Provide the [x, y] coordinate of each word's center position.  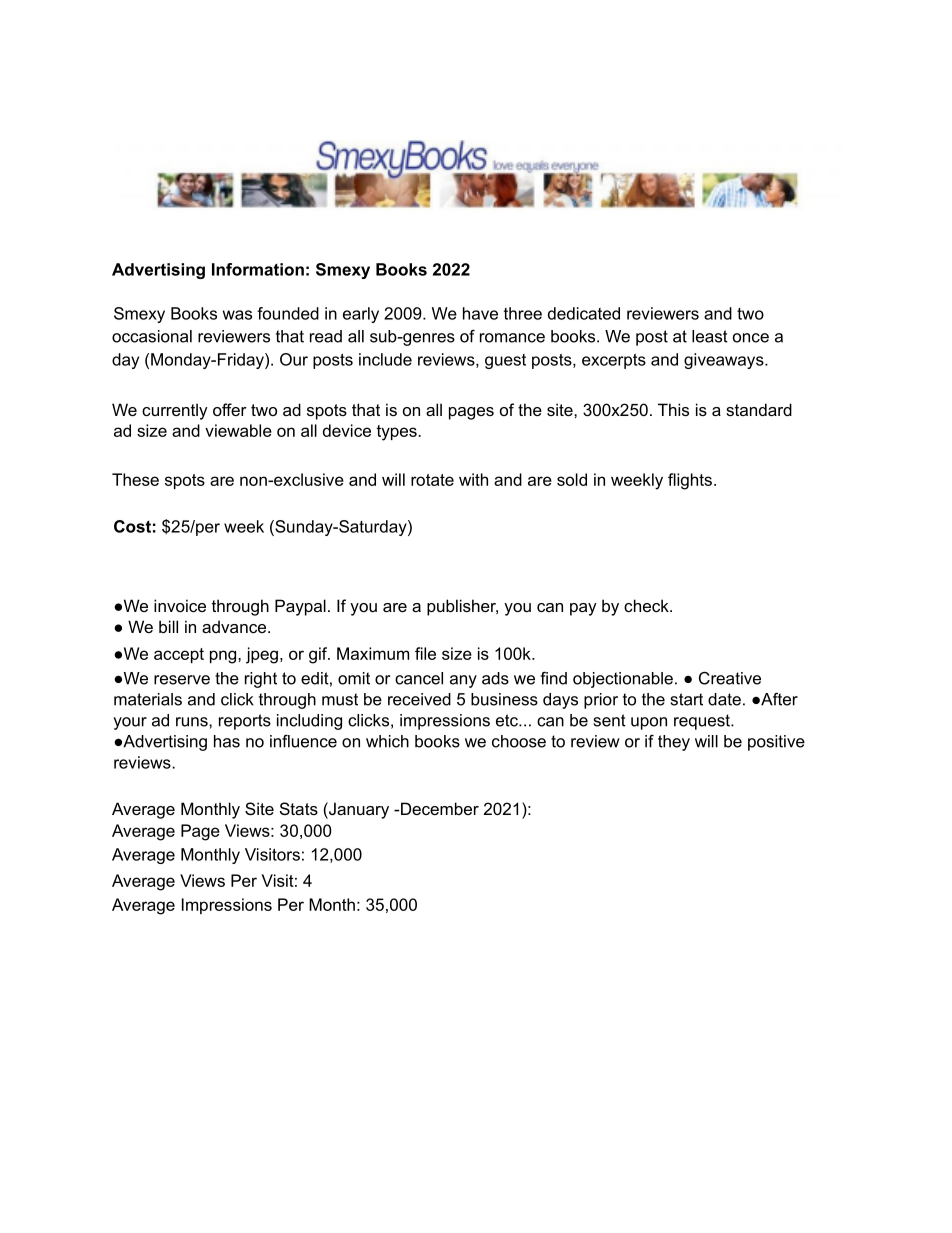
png [224, 657]
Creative [730, 678]
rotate [432, 480]
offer [230, 409]
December [438, 808]
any [463, 681]
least [710, 336]
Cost [132, 526]
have [480, 313]
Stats [299, 808]
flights [690, 481]
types [397, 433]
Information [258, 269]
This [673, 409]
